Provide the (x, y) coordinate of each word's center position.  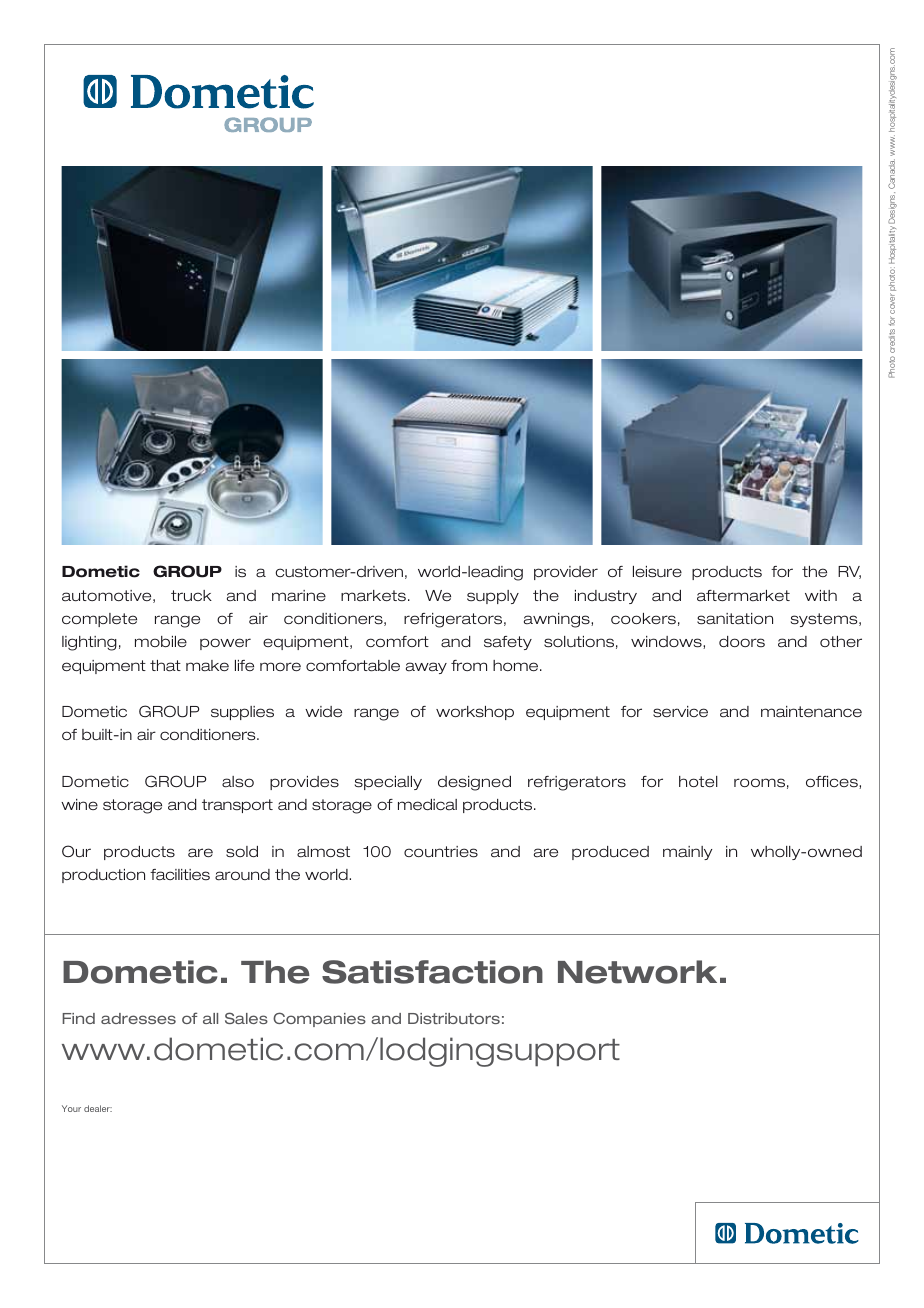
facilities (180, 875)
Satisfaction (432, 972)
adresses (138, 1018)
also (238, 782)
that (165, 666)
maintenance (811, 712)
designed (474, 783)
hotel (698, 781)
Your (71, 1108)
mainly (687, 853)
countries (441, 852)
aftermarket (743, 595)
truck (191, 596)
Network (637, 972)
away (426, 668)
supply (493, 597)
